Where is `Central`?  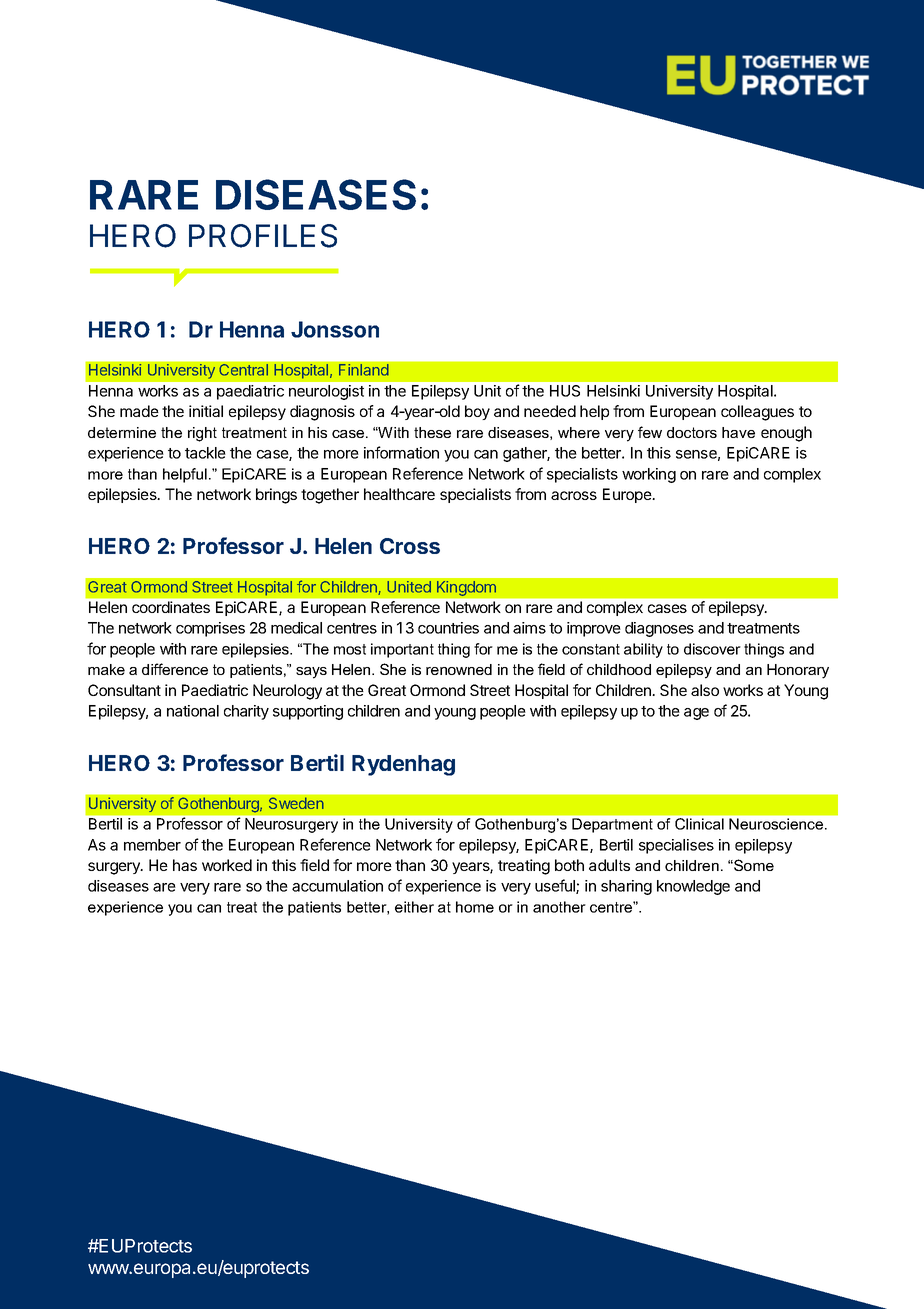 Central is located at coordinates (243, 370).
